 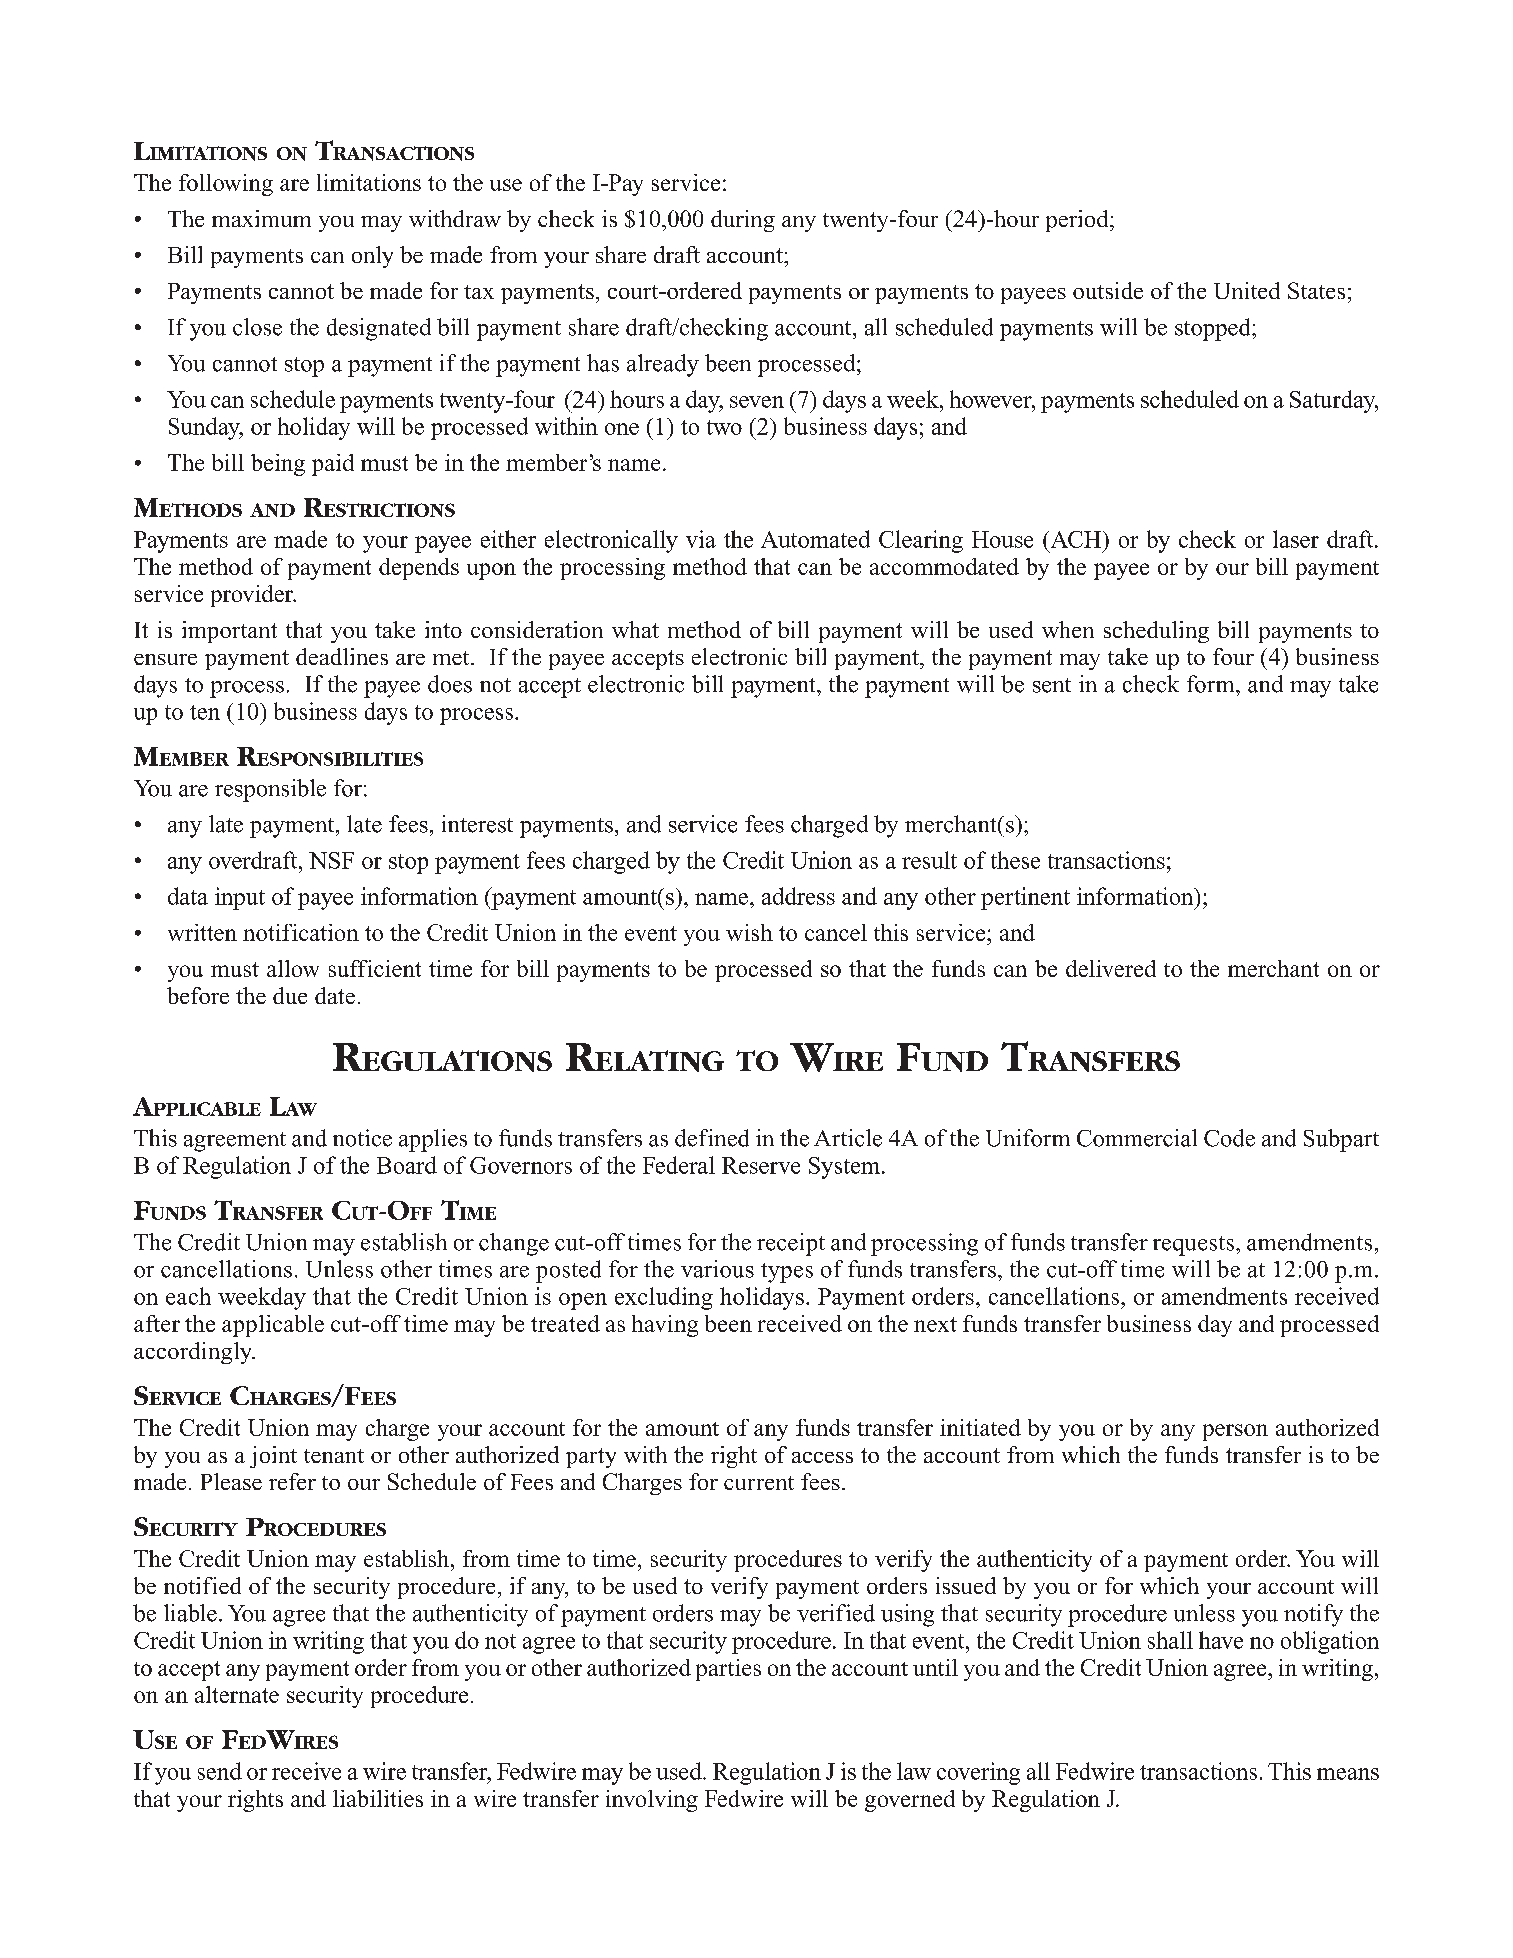 What do you see at coordinates (290, 995) in the screenshot?
I see `due` at bounding box center [290, 995].
